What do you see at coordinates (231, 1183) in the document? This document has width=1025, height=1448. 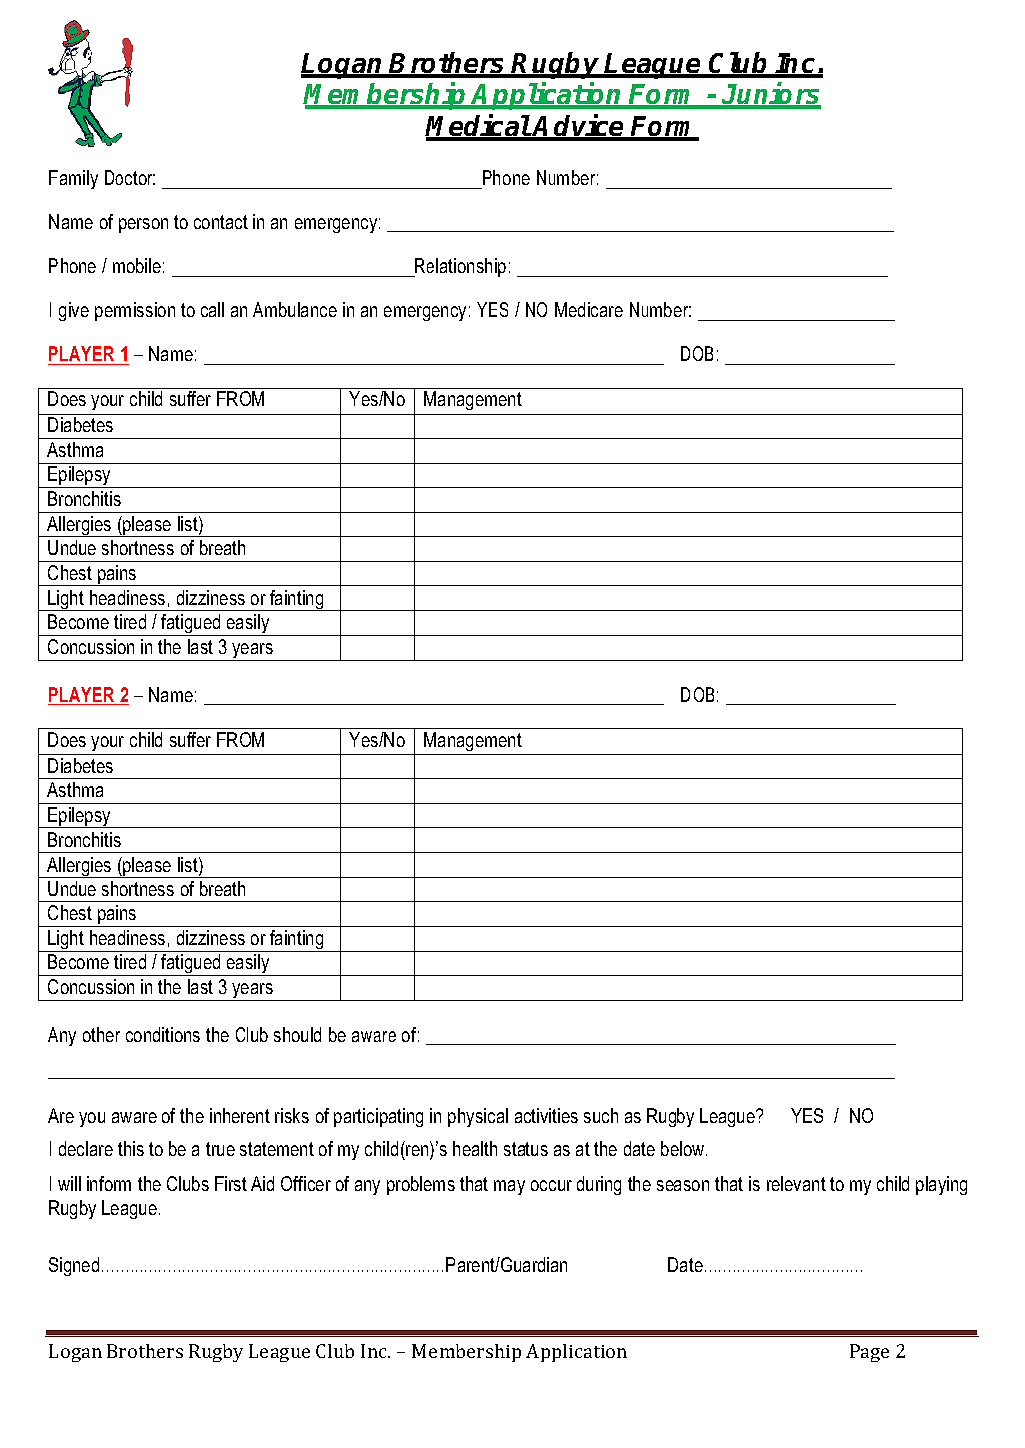 I see `First` at bounding box center [231, 1183].
